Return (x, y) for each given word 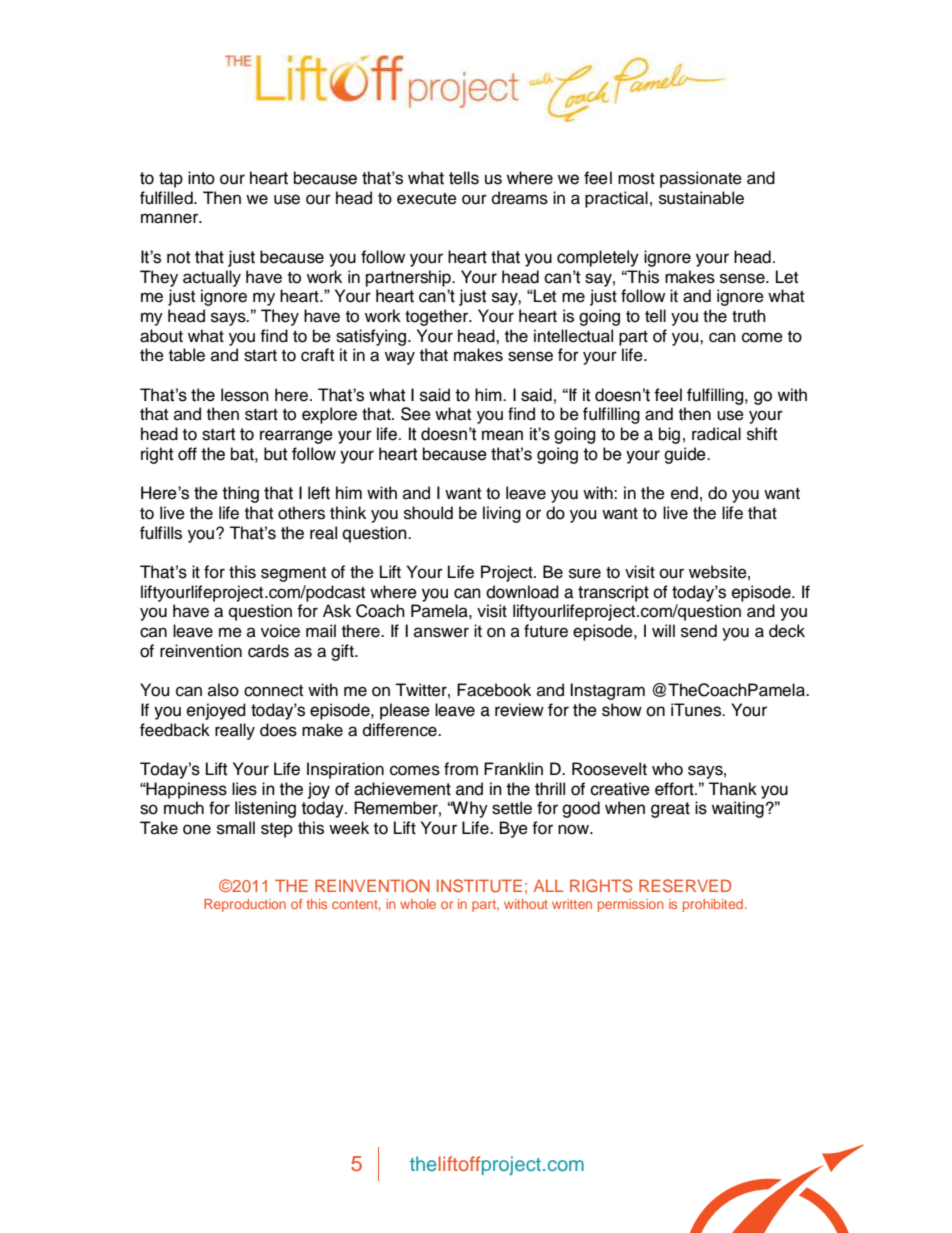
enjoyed (216, 711)
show (622, 710)
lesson (245, 395)
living (502, 514)
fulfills (161, 533)
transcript (613, 593)
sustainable (701, 198)
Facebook (494, 690)
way (400, 358)
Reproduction (245, 905)
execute (427, 199)
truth (749, 316)
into (201, 178)
